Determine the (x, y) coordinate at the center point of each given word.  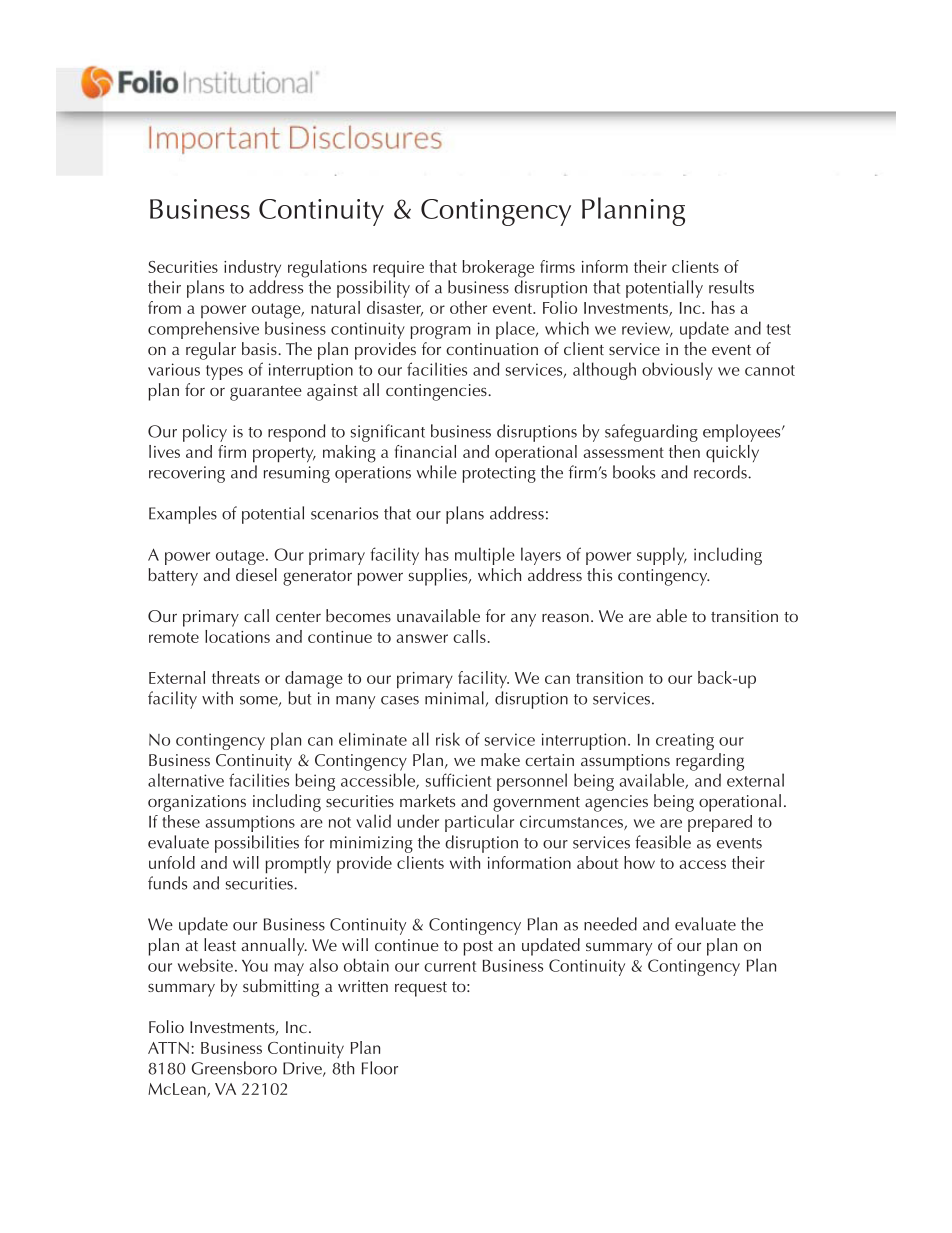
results (731, 287)
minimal (455, 699)
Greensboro (234, 1068)
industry (252, 269)
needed (610, 924)
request (421, 989)
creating (685, 741)
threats (236, 677)
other (468, 307)
